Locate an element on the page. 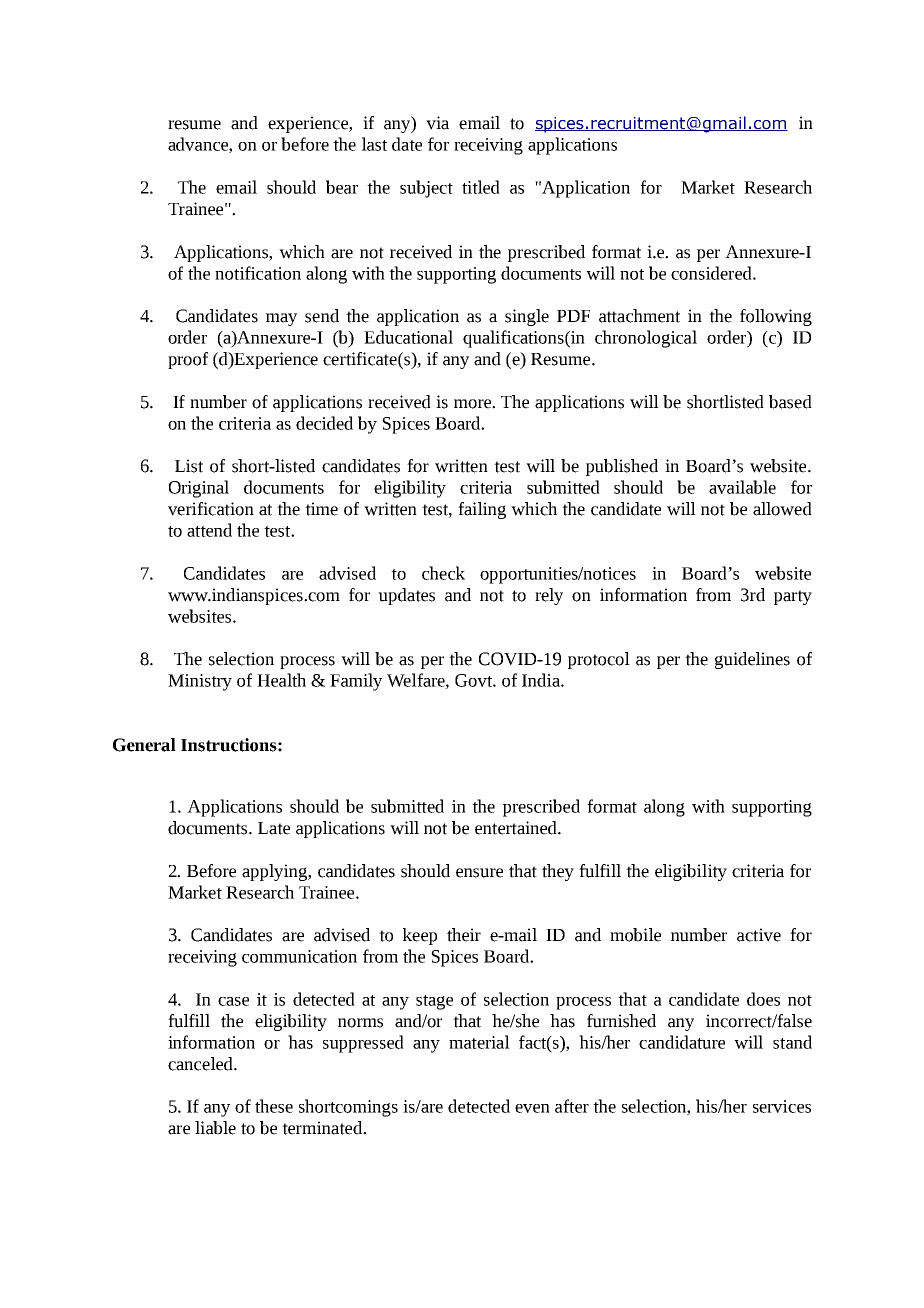 This document has width=924, height=1308. liable is located at coordinates (215, 1128).
